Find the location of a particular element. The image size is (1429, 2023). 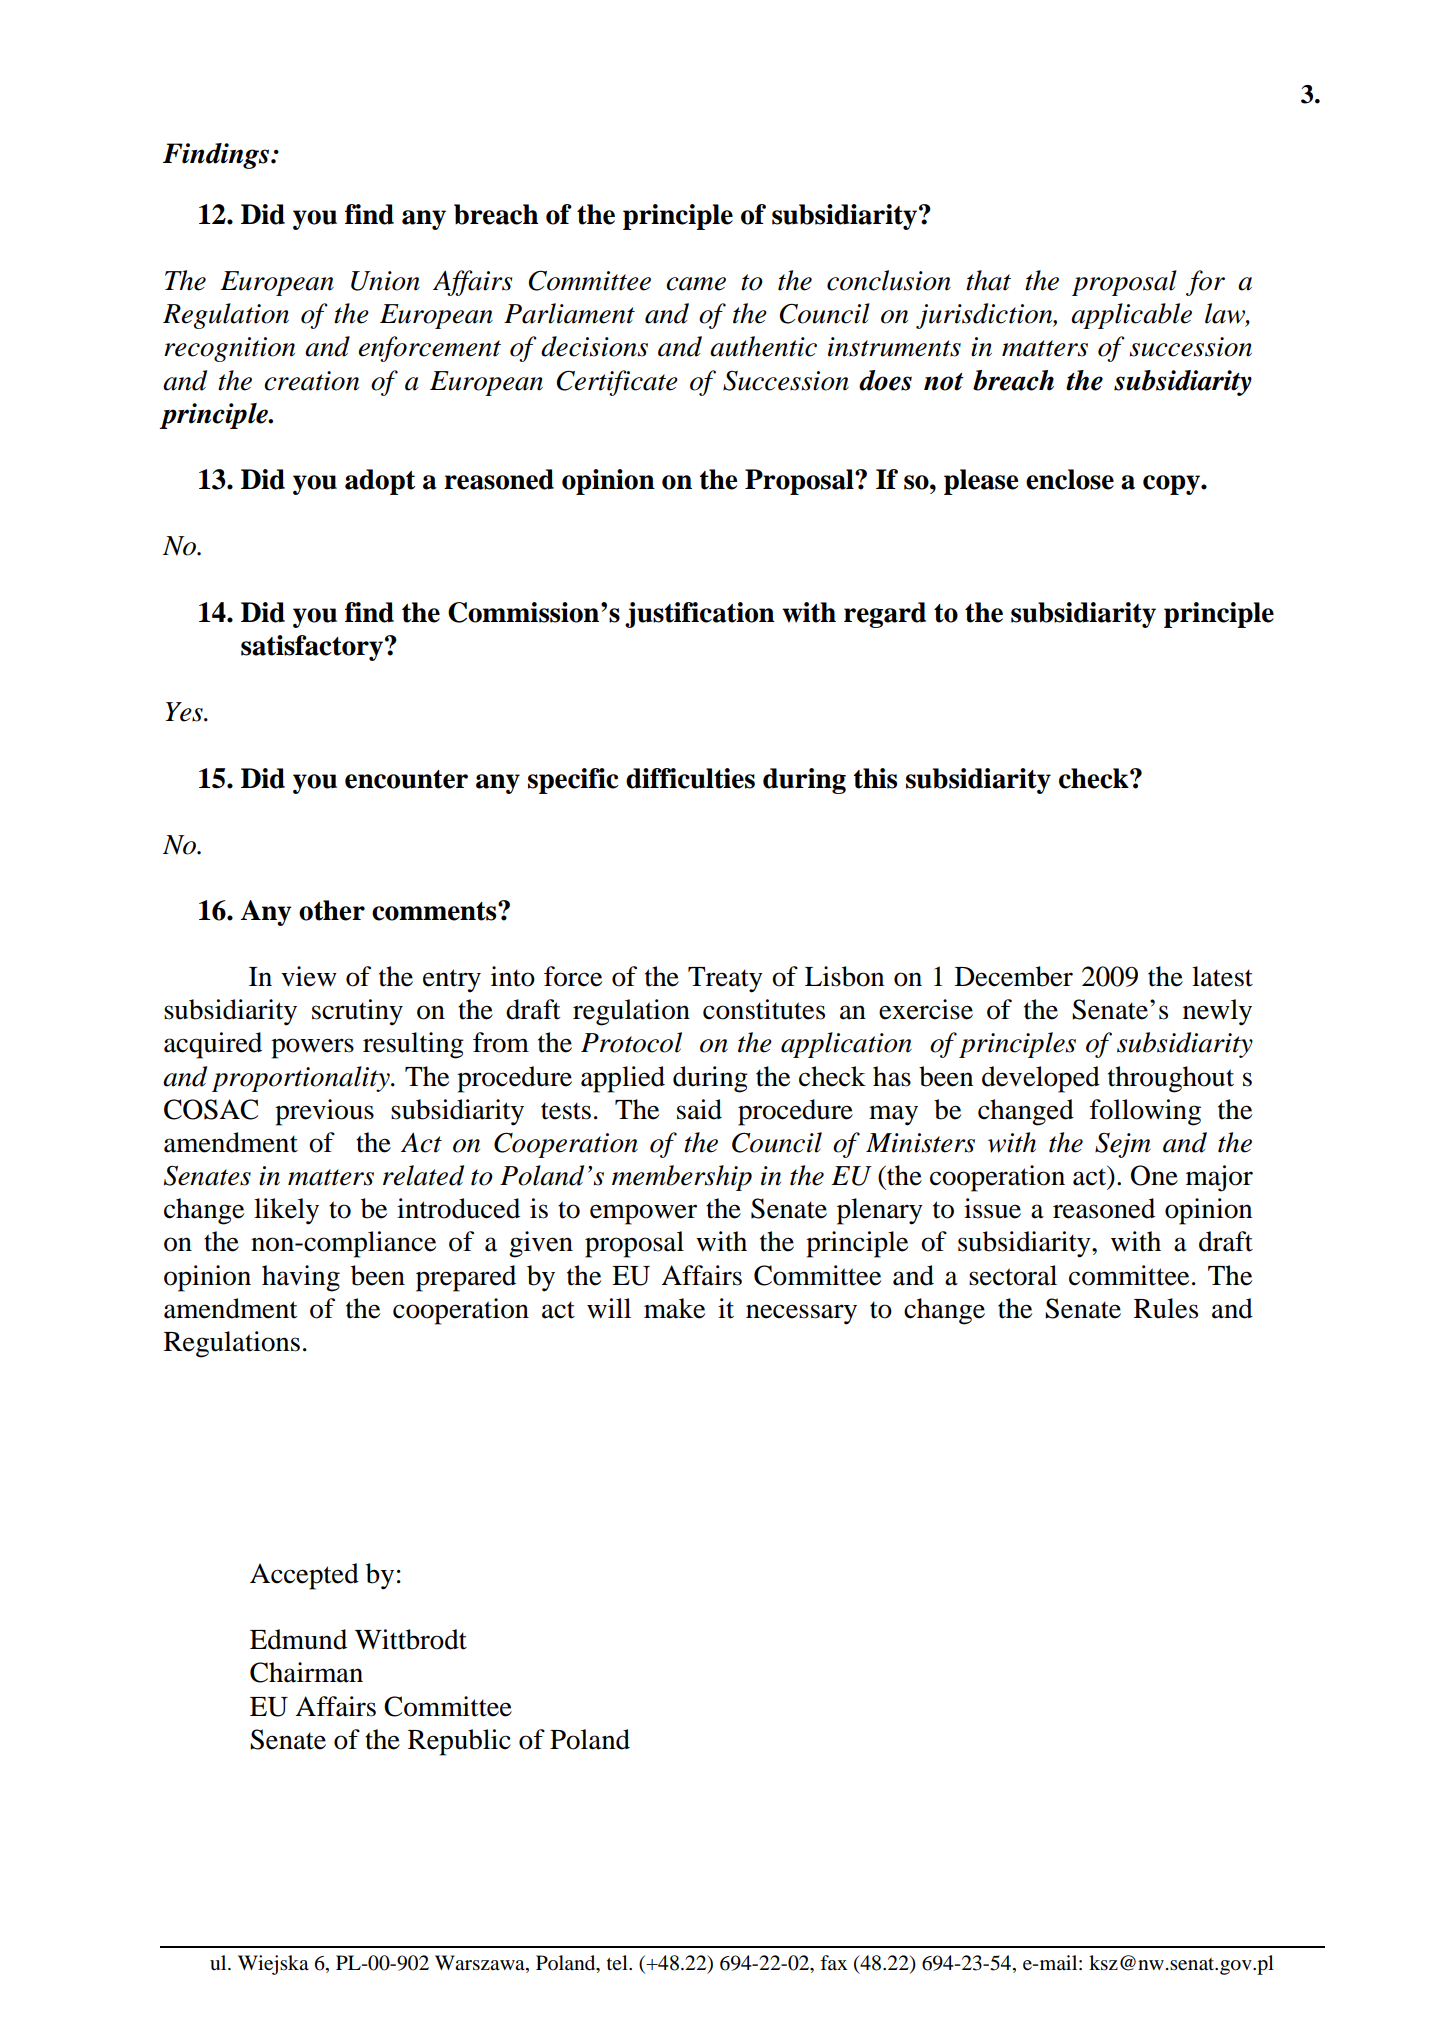

make is located at coordinates (674, 1308).
